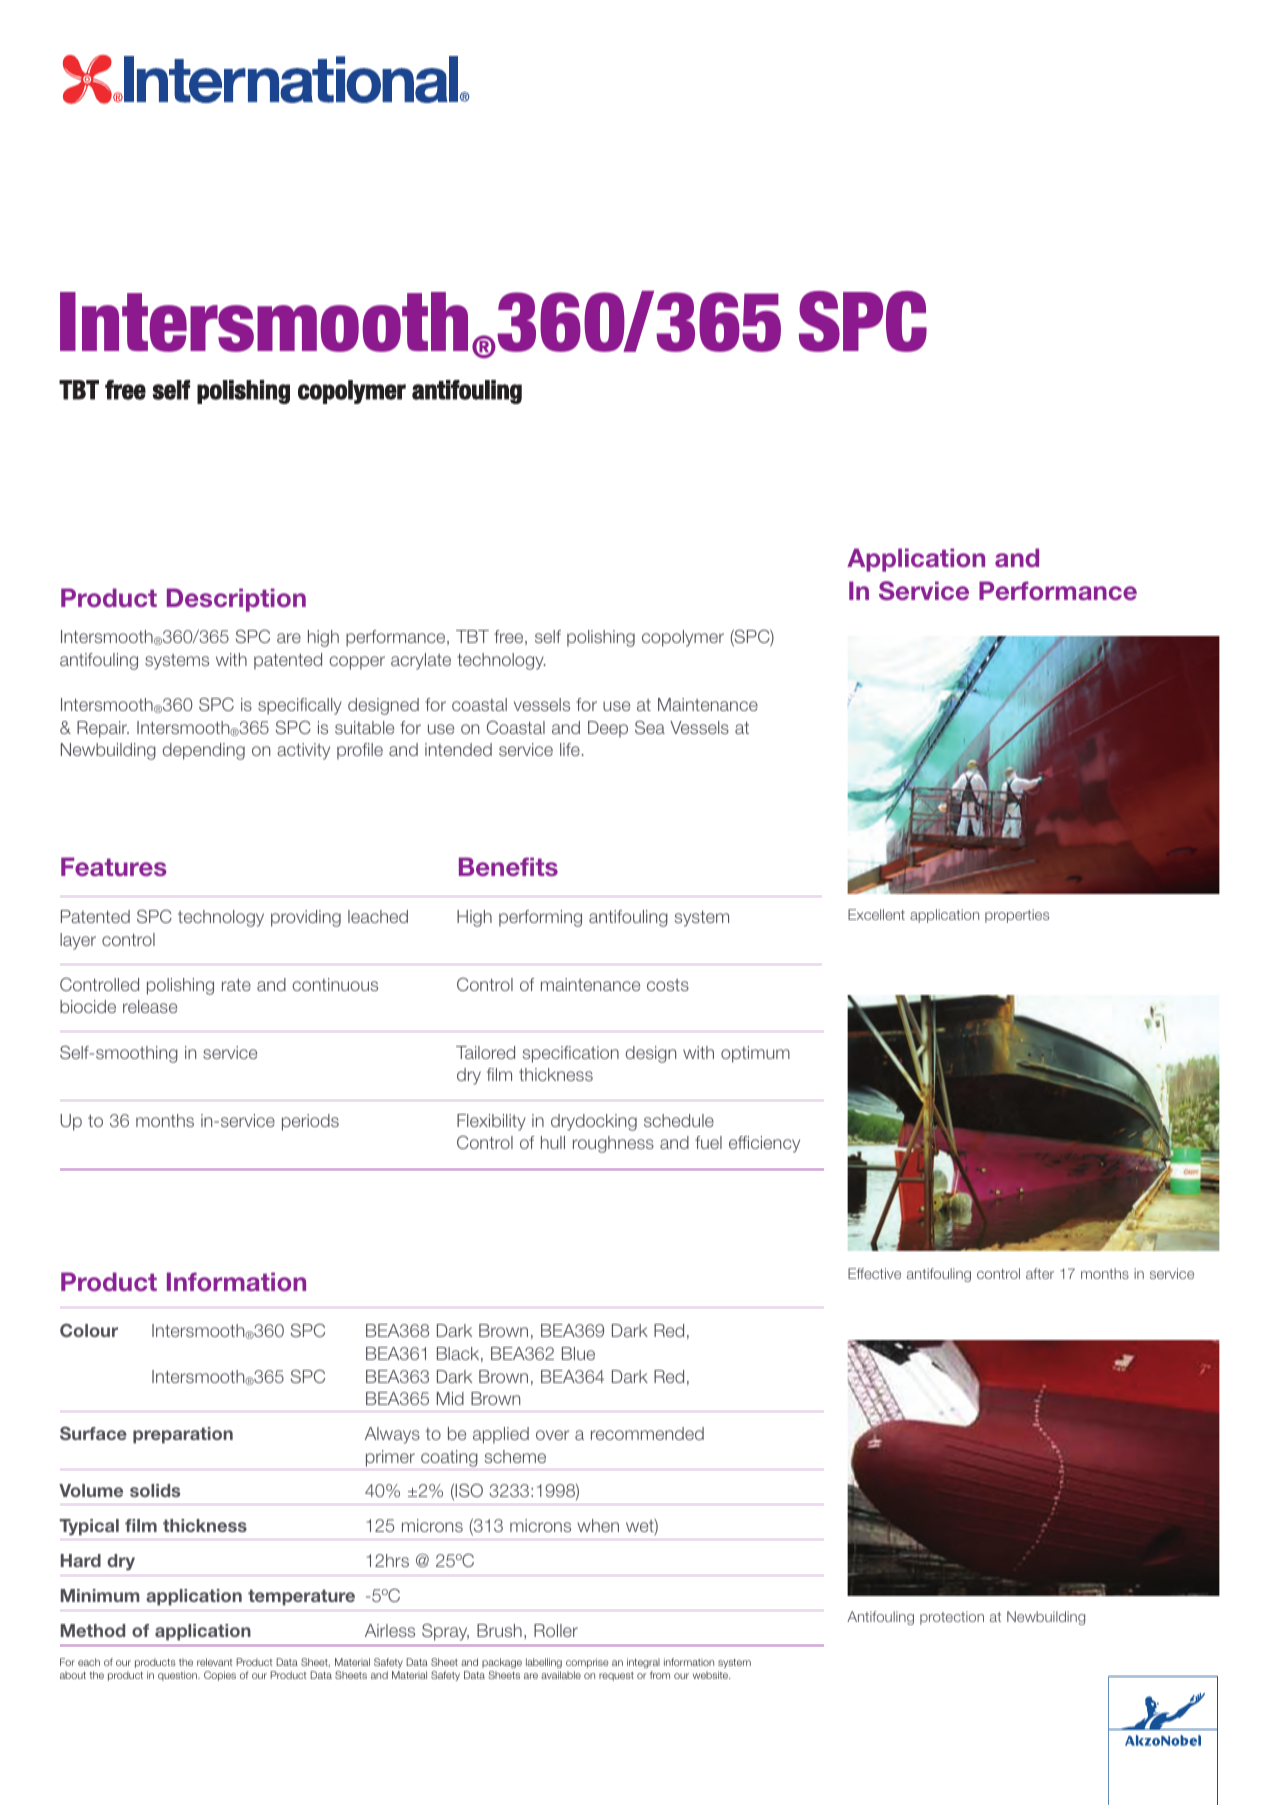  What do you see at coordinates (556, 1630) in the document?
I see `Roller` at bounding box center [556, 1630].
